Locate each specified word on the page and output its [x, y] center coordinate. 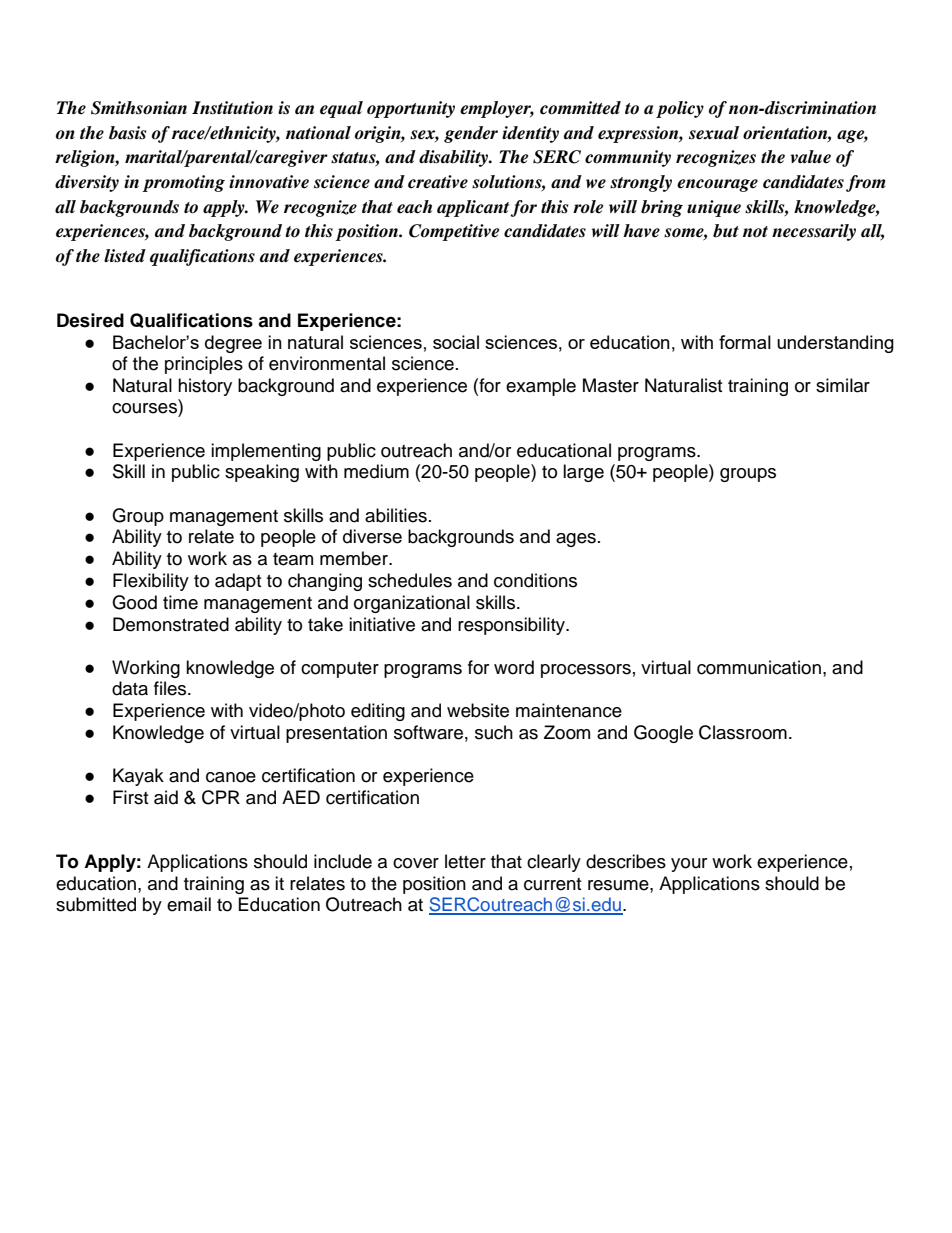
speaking [262, 473]
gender [471, 134]
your [689, 865]
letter [465, 861]
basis [127, 133]
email [189, 904]
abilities [396, 515]
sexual [714, 133]
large [583, 473]
